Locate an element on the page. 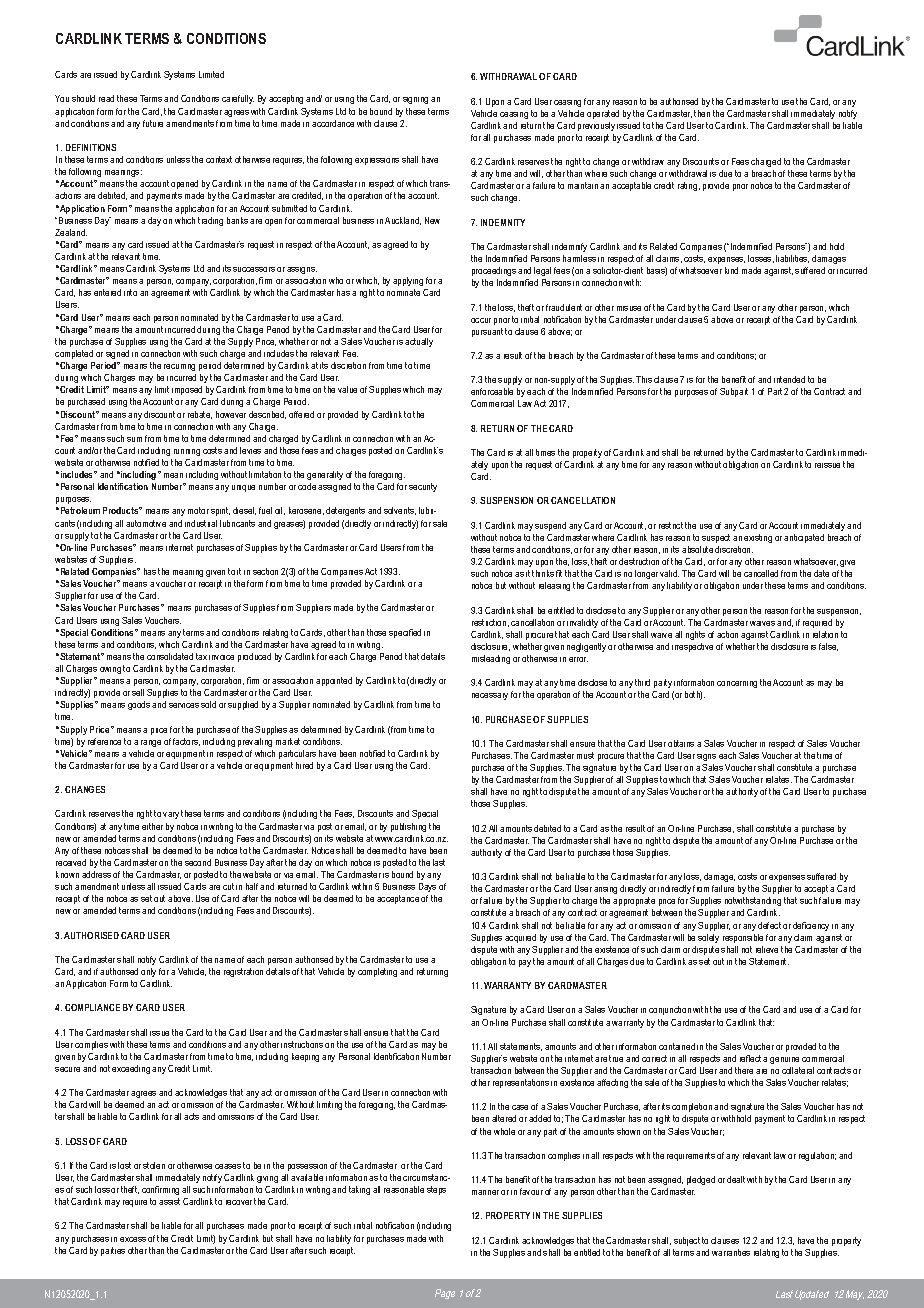  automotive is located at coordinates (146, 523).
